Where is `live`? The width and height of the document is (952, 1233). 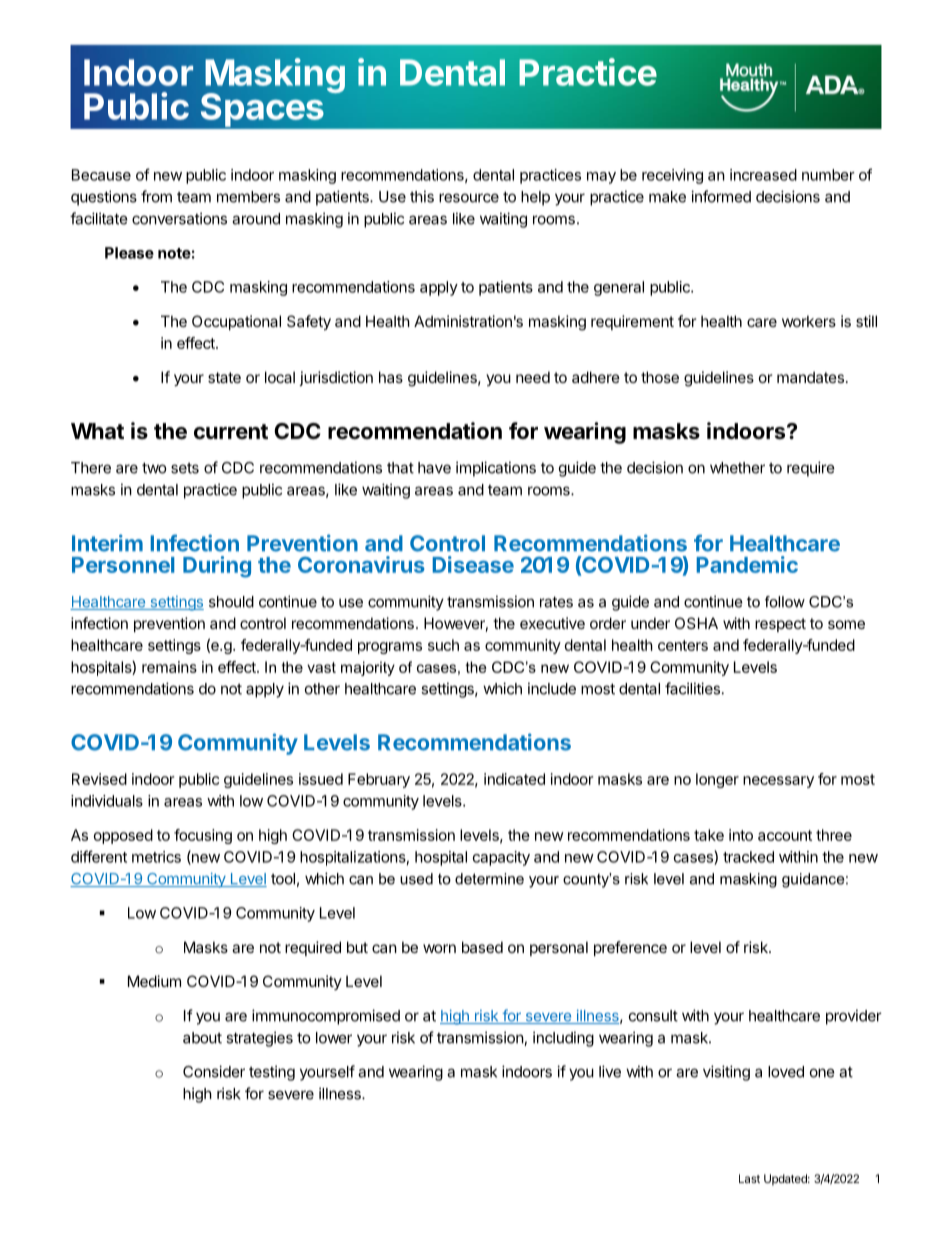
live is located at coordinates (610, 1071).
